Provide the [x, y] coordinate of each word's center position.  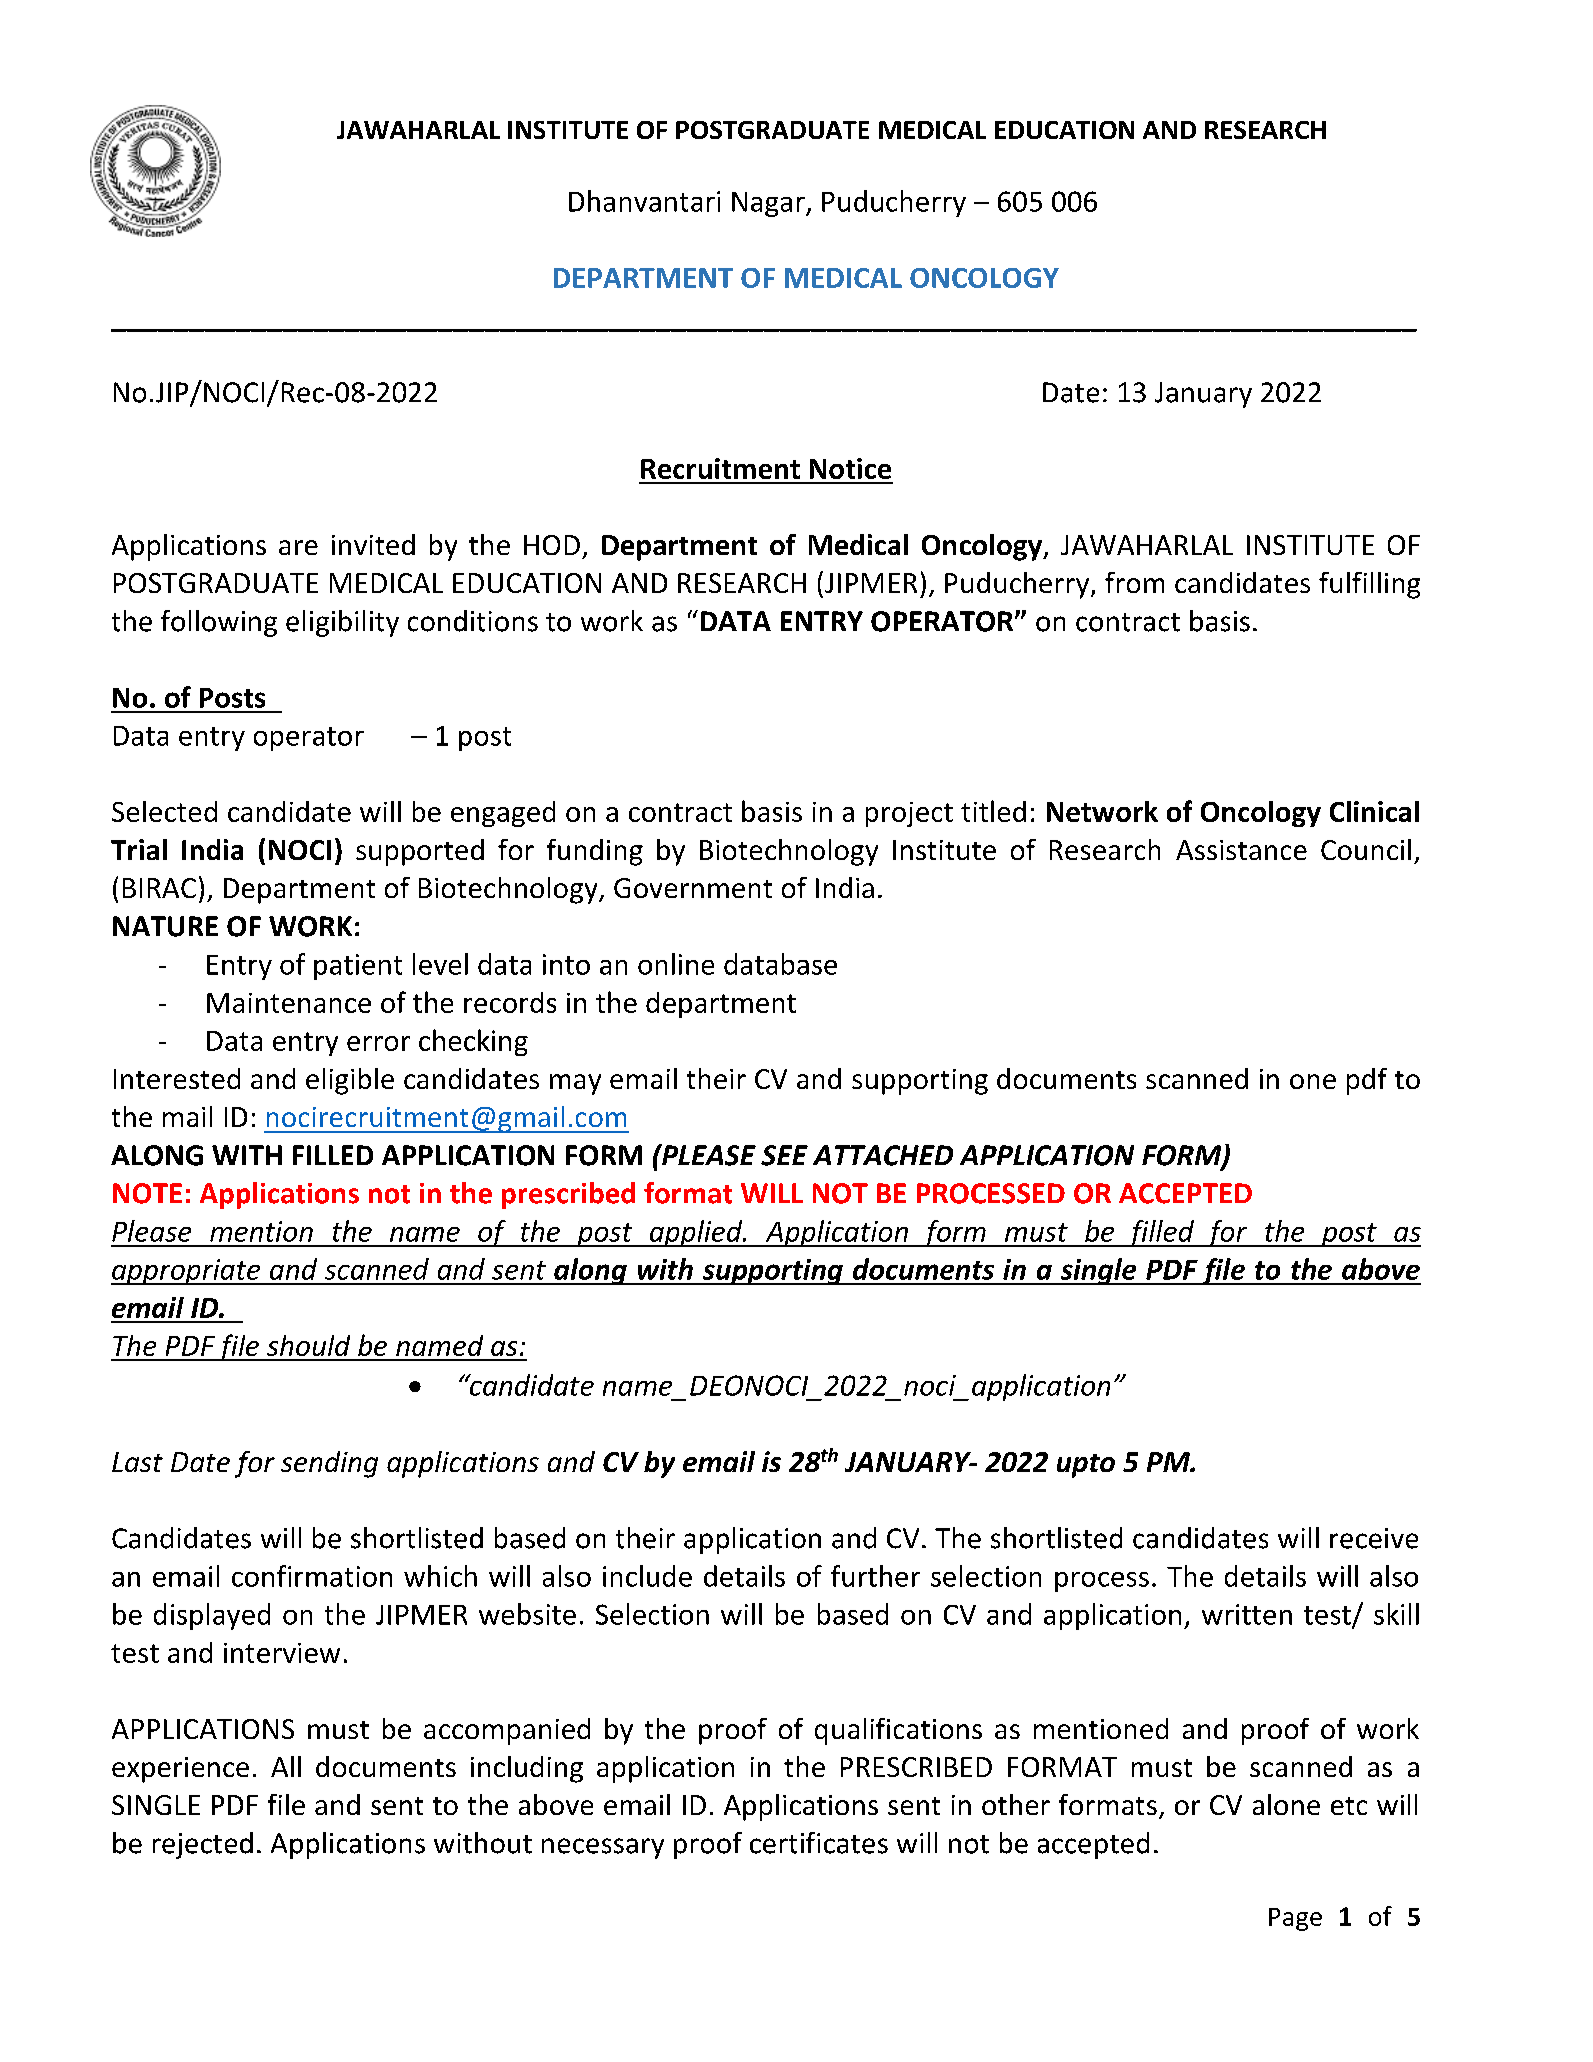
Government [693, 888]
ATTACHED [883, 1155]
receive [1374, 1538]
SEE [784, 1155]
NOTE [147, 1193]
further [875, 1576]
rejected [203, 1845]
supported [420, 852]
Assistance [1241, 850]
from [1134, 582]
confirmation [312, 1576]
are [298, 547]
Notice [850, 468]
